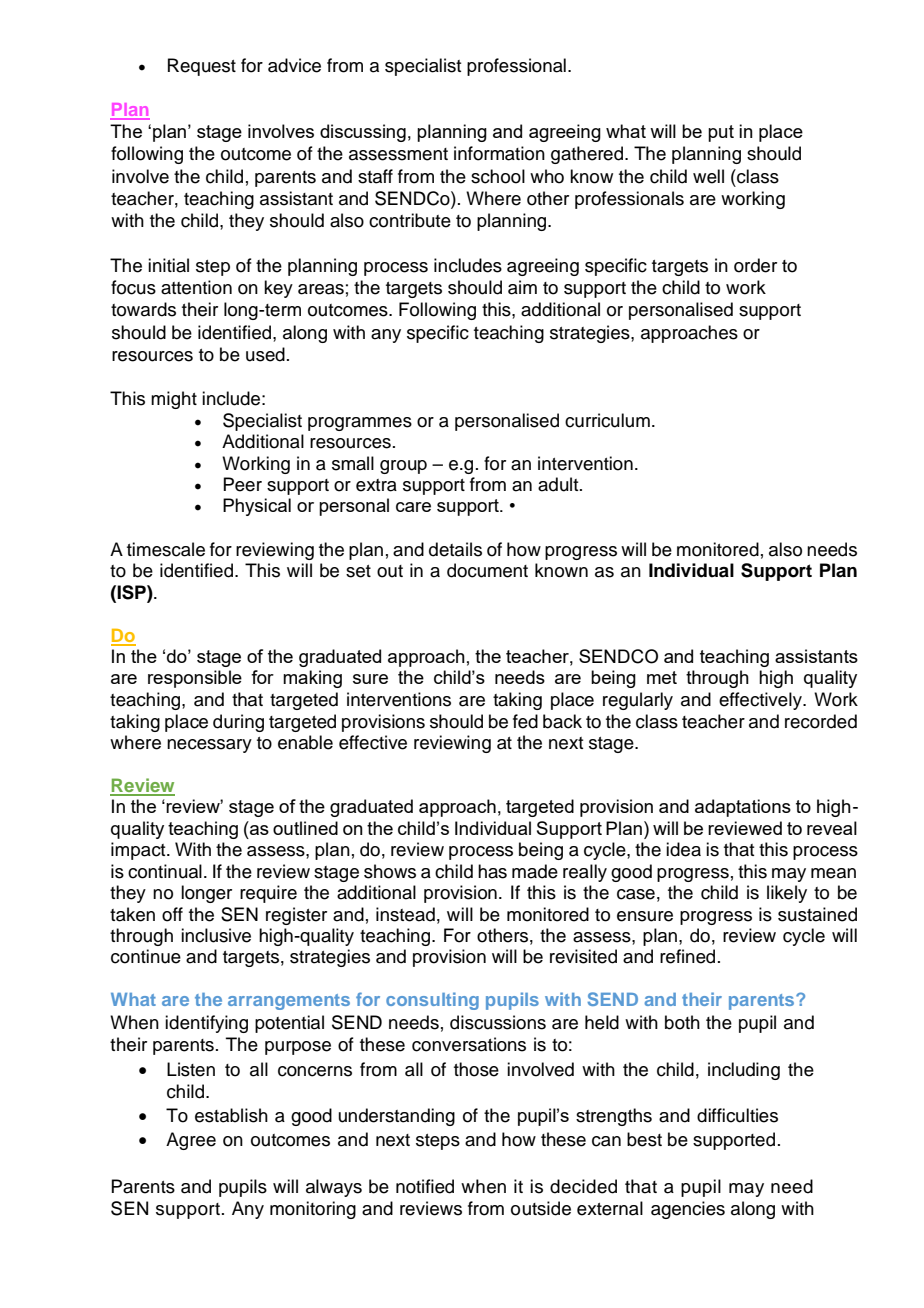 The width and height of the page is (924, 1308). What do you see at coordinates (195, 679) in the page?
I see `responsible` at bounding box center [195, 679].
